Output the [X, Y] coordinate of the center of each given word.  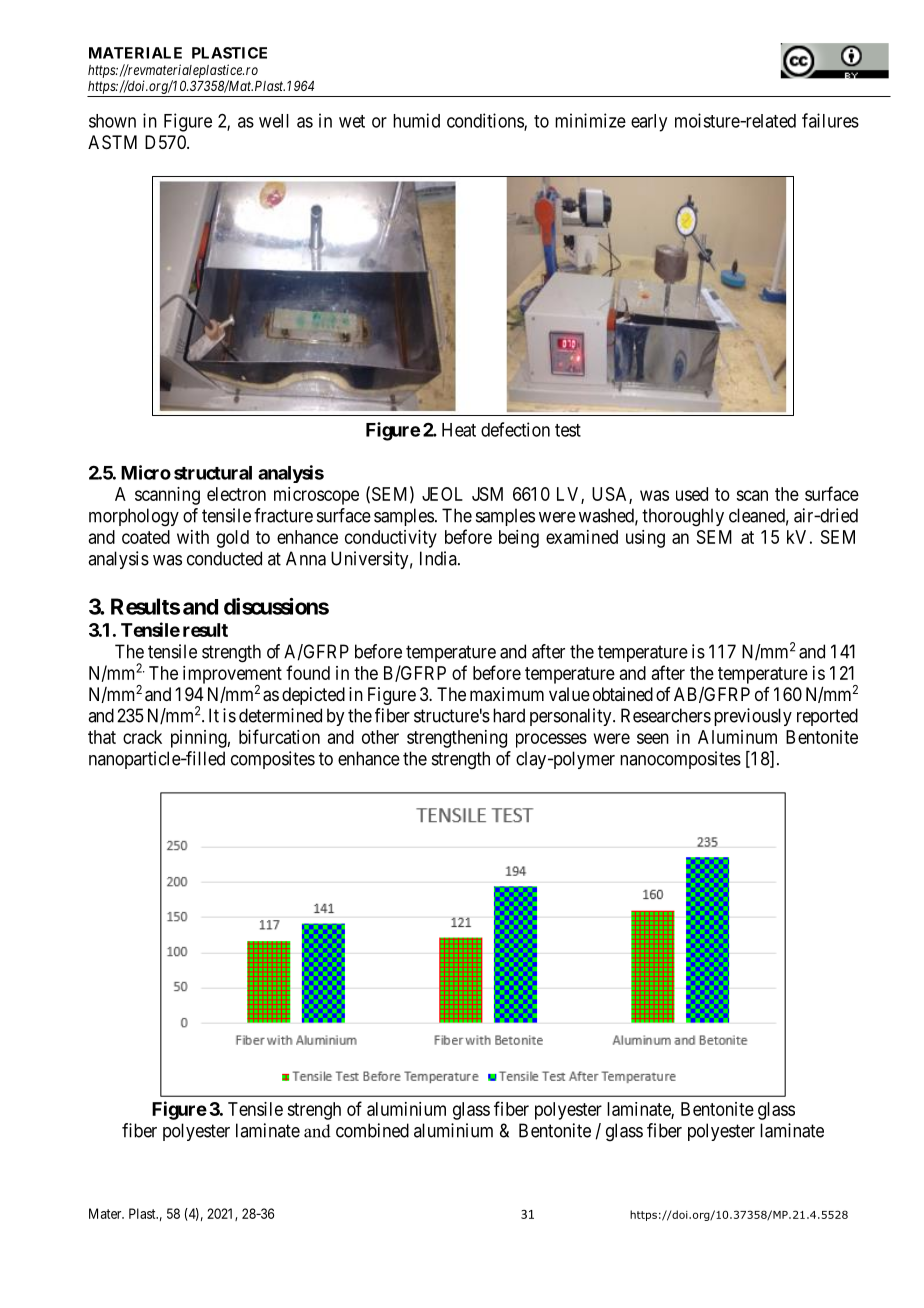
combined [372, 1130]
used [692, 494]
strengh [314, 1111]
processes [551, 740]
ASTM [112, 142]
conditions [486, 121]
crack [142, 737]
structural [213, 473]
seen [653, 738]
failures [830, 120]
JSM [487, 494]
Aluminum [737, 737]
